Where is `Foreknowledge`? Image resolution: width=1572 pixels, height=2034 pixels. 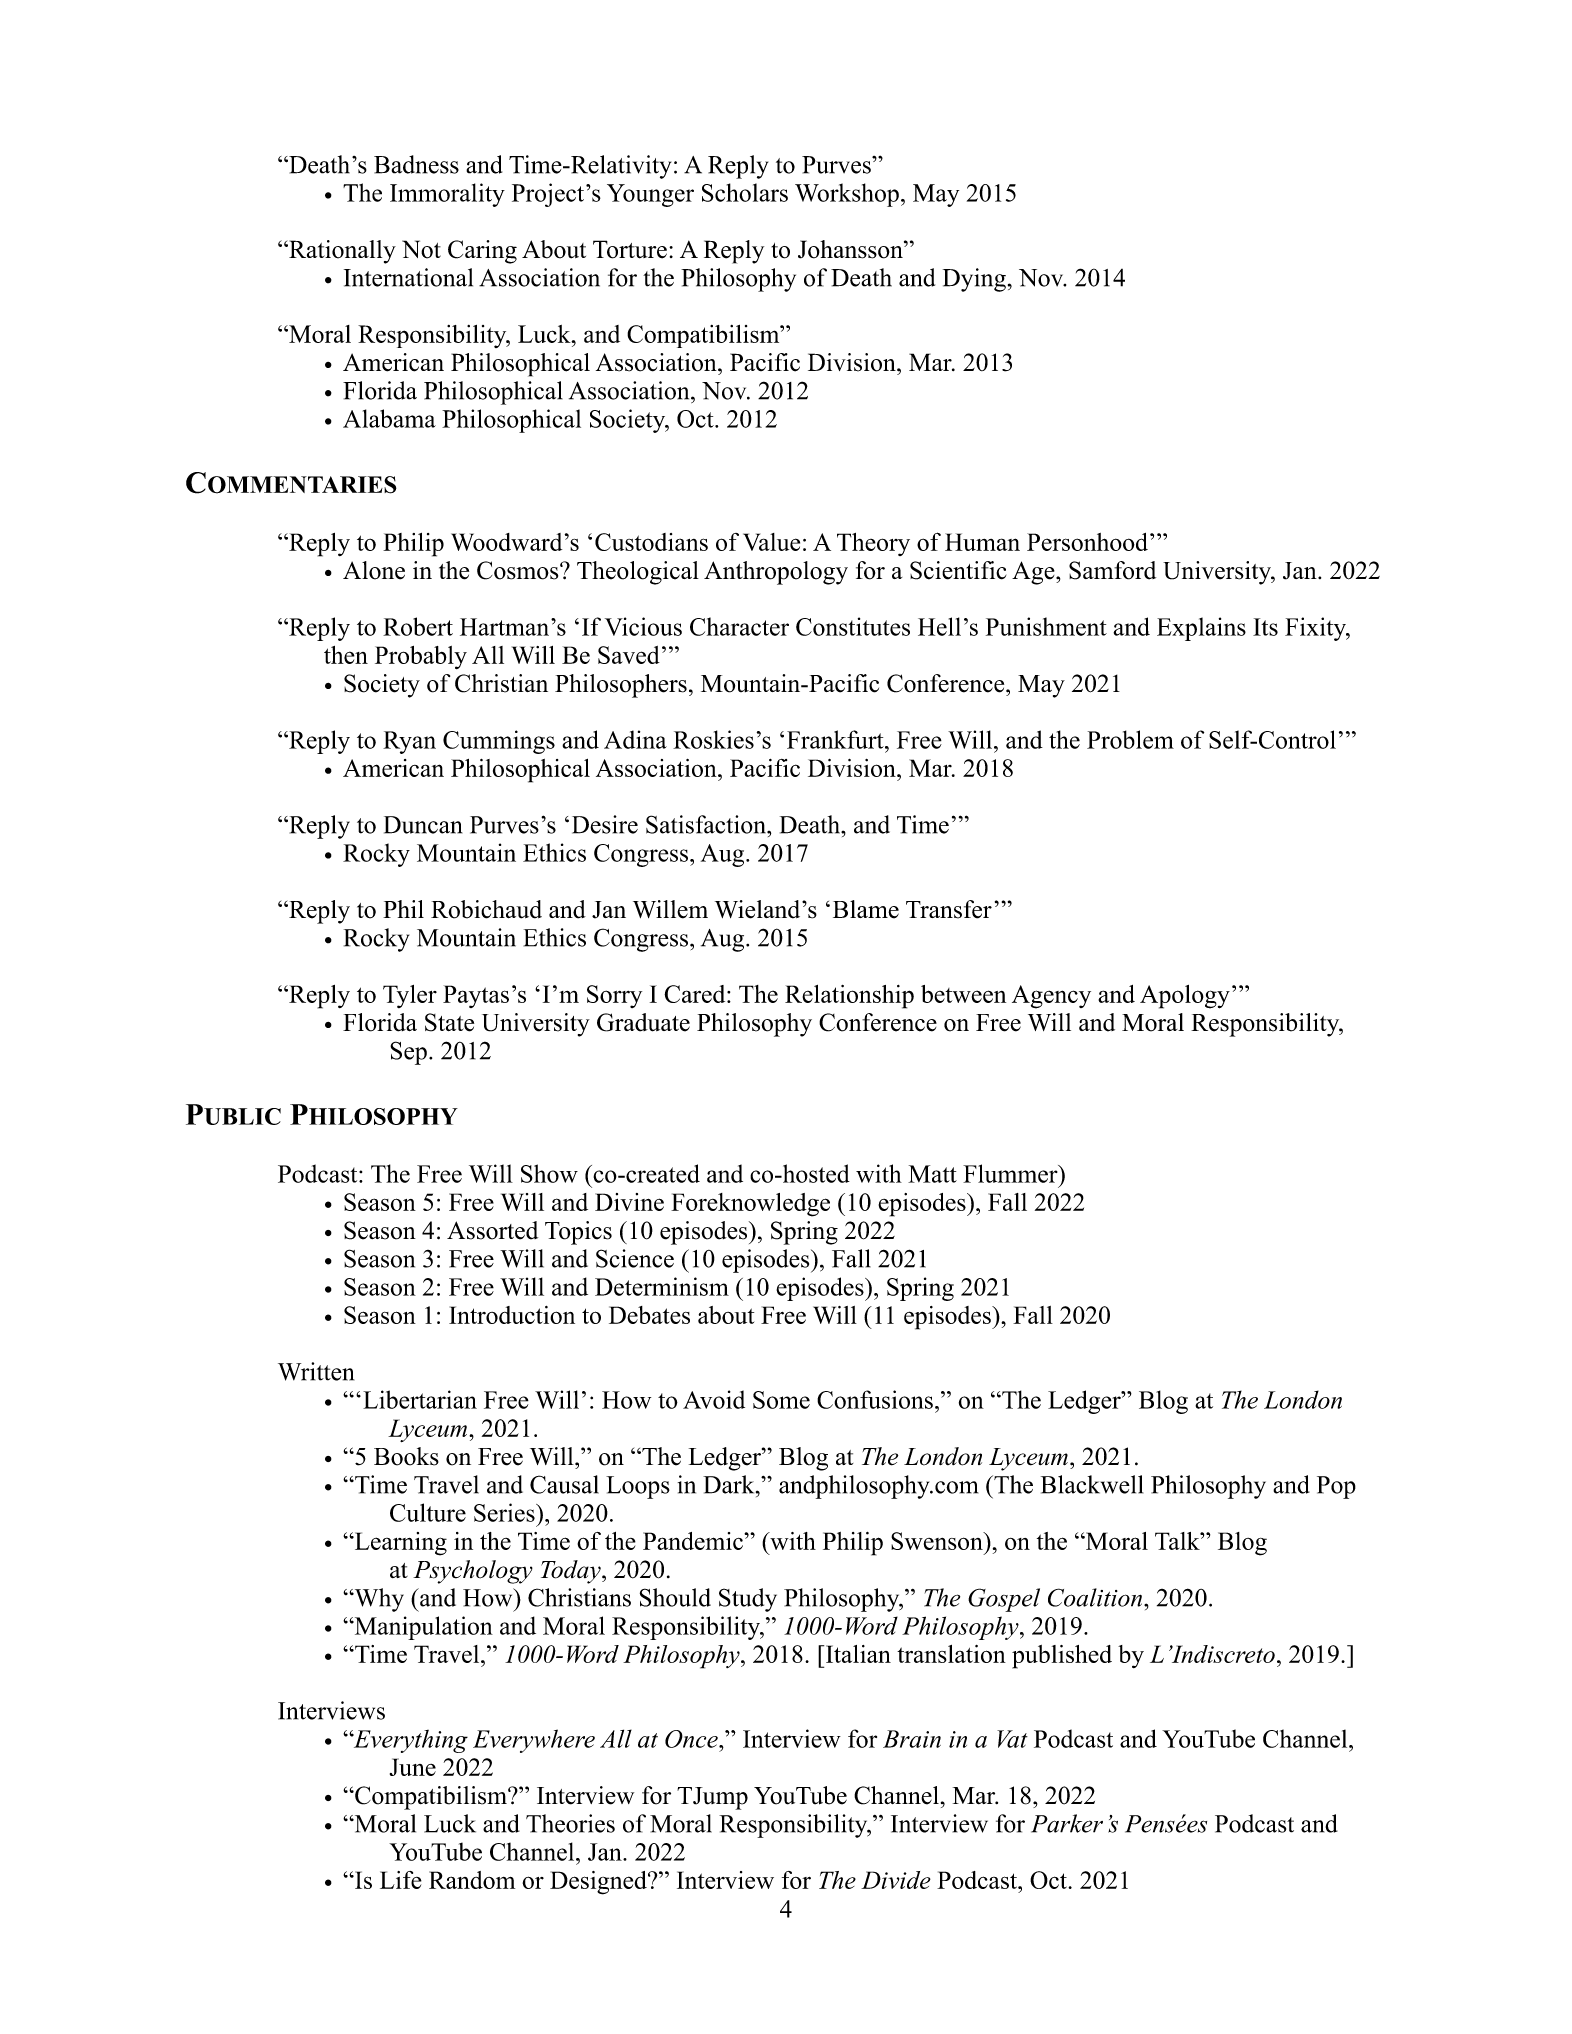 Foreknowledge is located at coordinates (750, 1205).
